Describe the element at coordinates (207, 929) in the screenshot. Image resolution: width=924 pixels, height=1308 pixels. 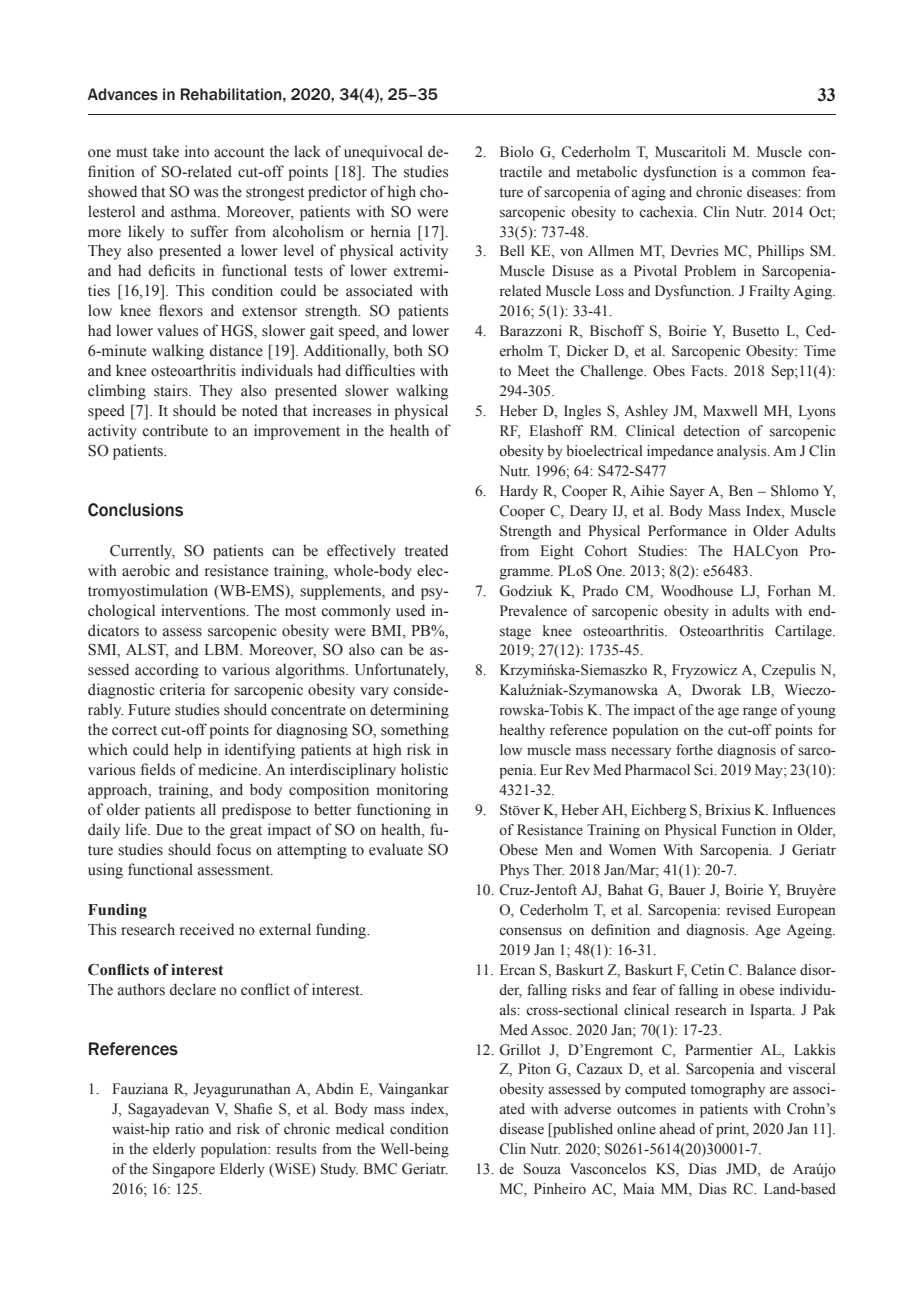
I see `received` at that location.
